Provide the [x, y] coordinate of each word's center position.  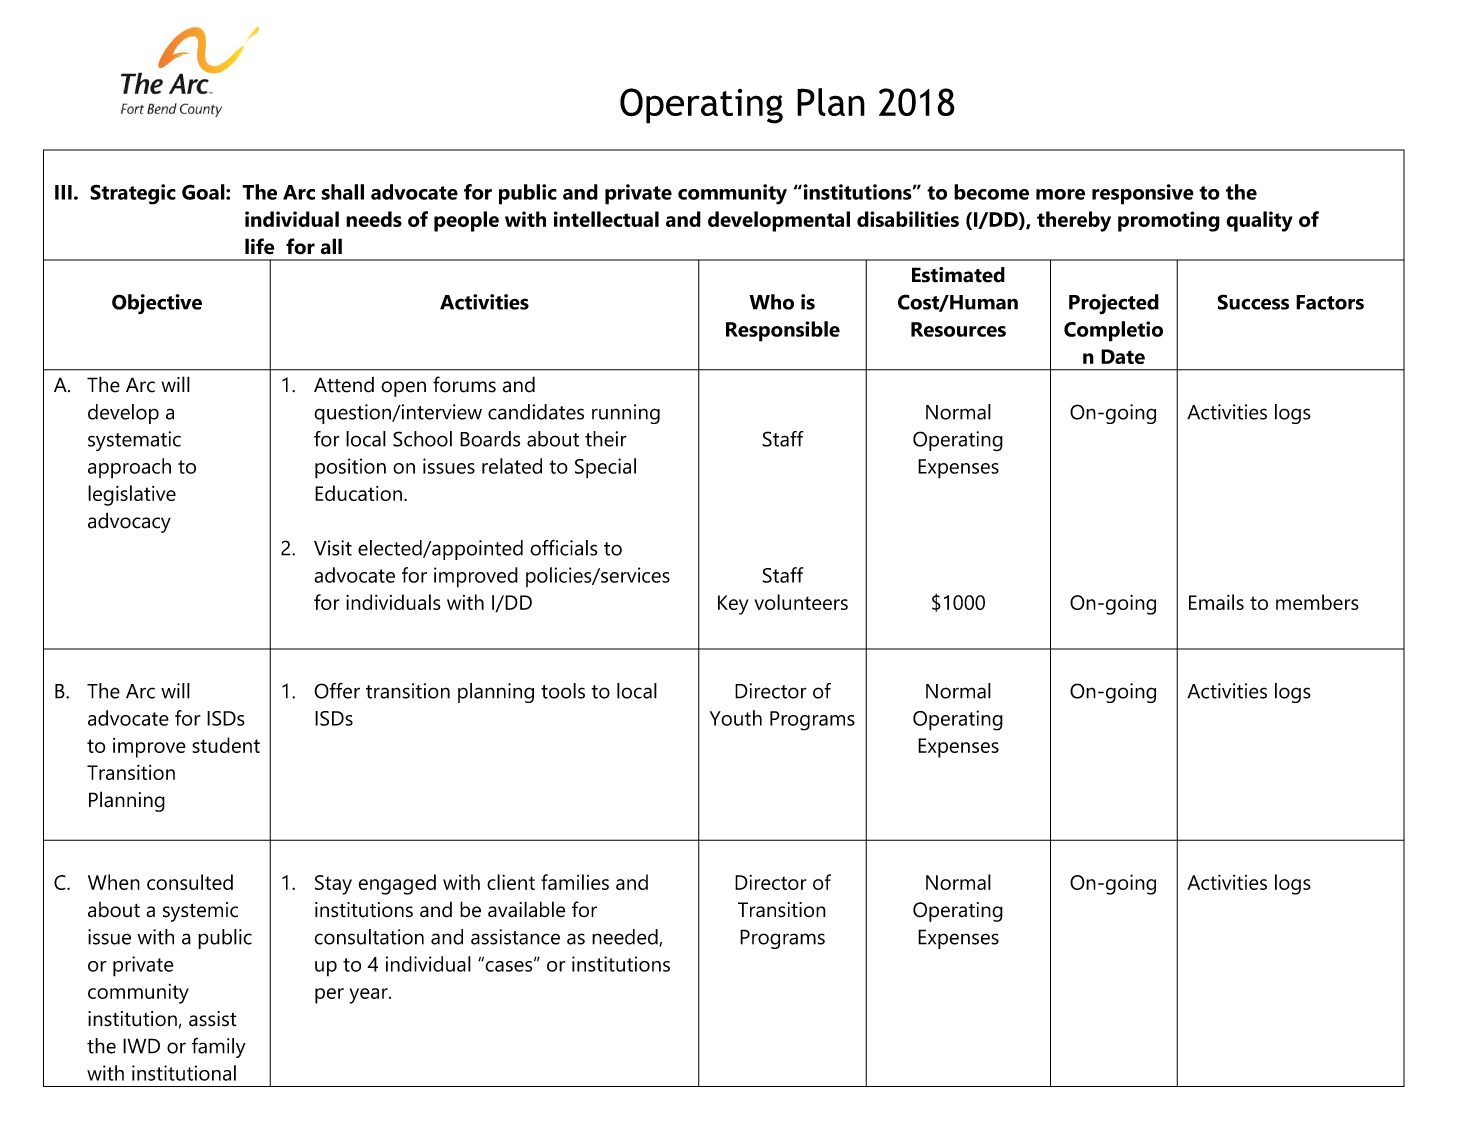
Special [605, 468]
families [575, 882]
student [226, 745]
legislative [132, 495]
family [219, 1047]
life [260, 246]
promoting [1169, 221]
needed [626, 938]
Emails [1216, 602]
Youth [736, 718]
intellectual [606, 219]
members [1317, 602]
